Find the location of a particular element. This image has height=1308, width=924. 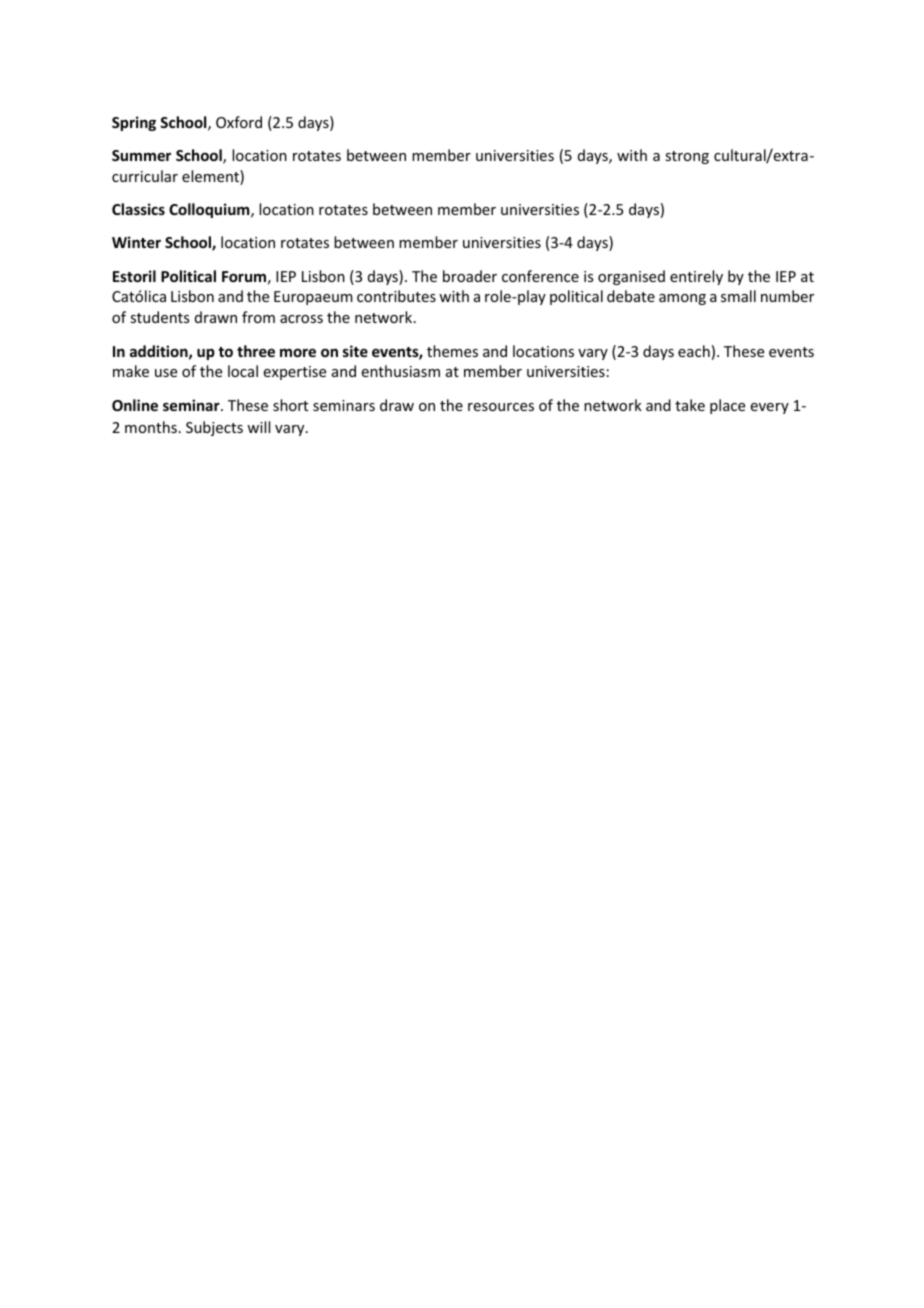

Oxford is located at coordinates (239, 122).
